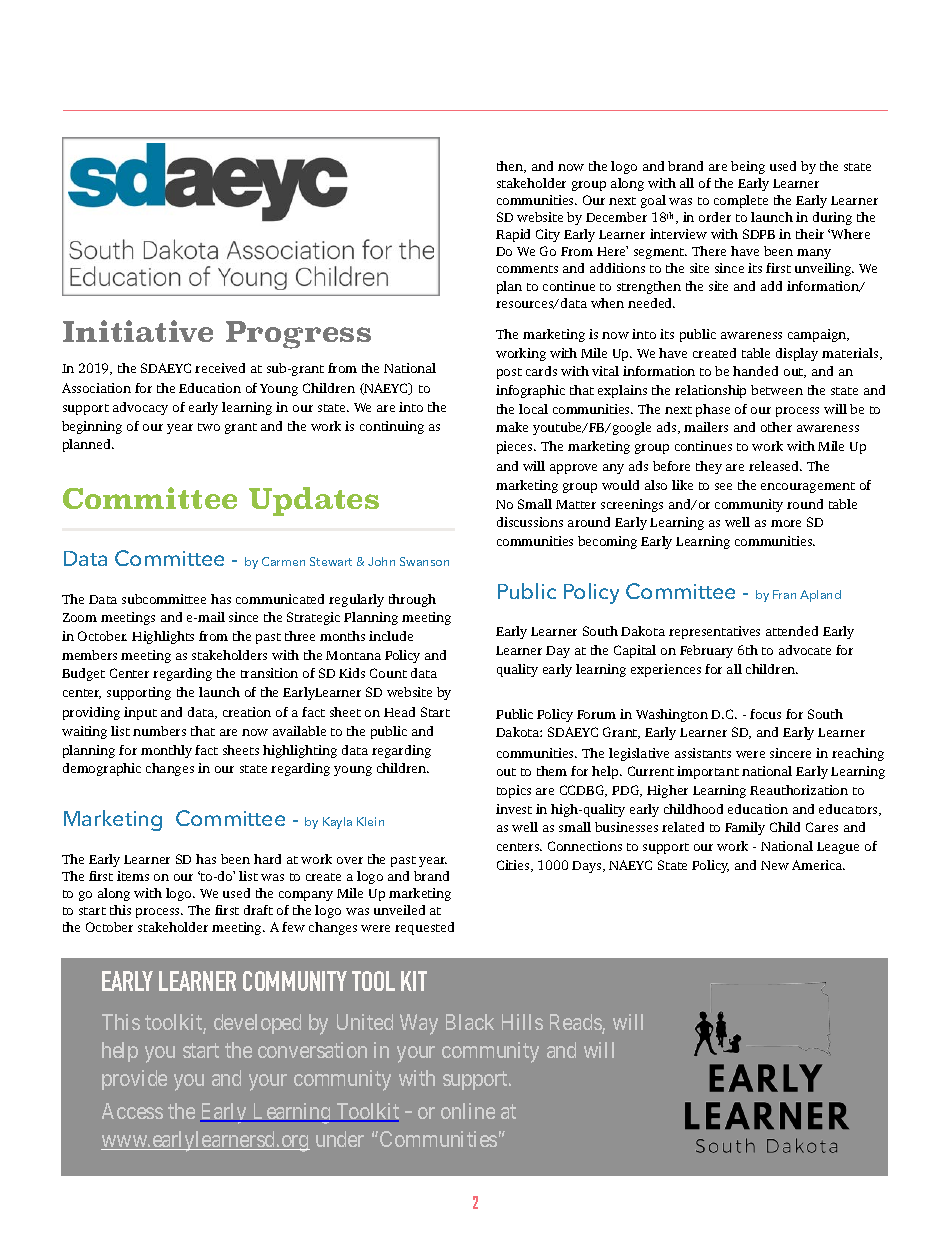 This document has height=1233, width=952. What do you see at coordinates (391, 636) in the document?
I see `include` at bounding box center [391, 636].
